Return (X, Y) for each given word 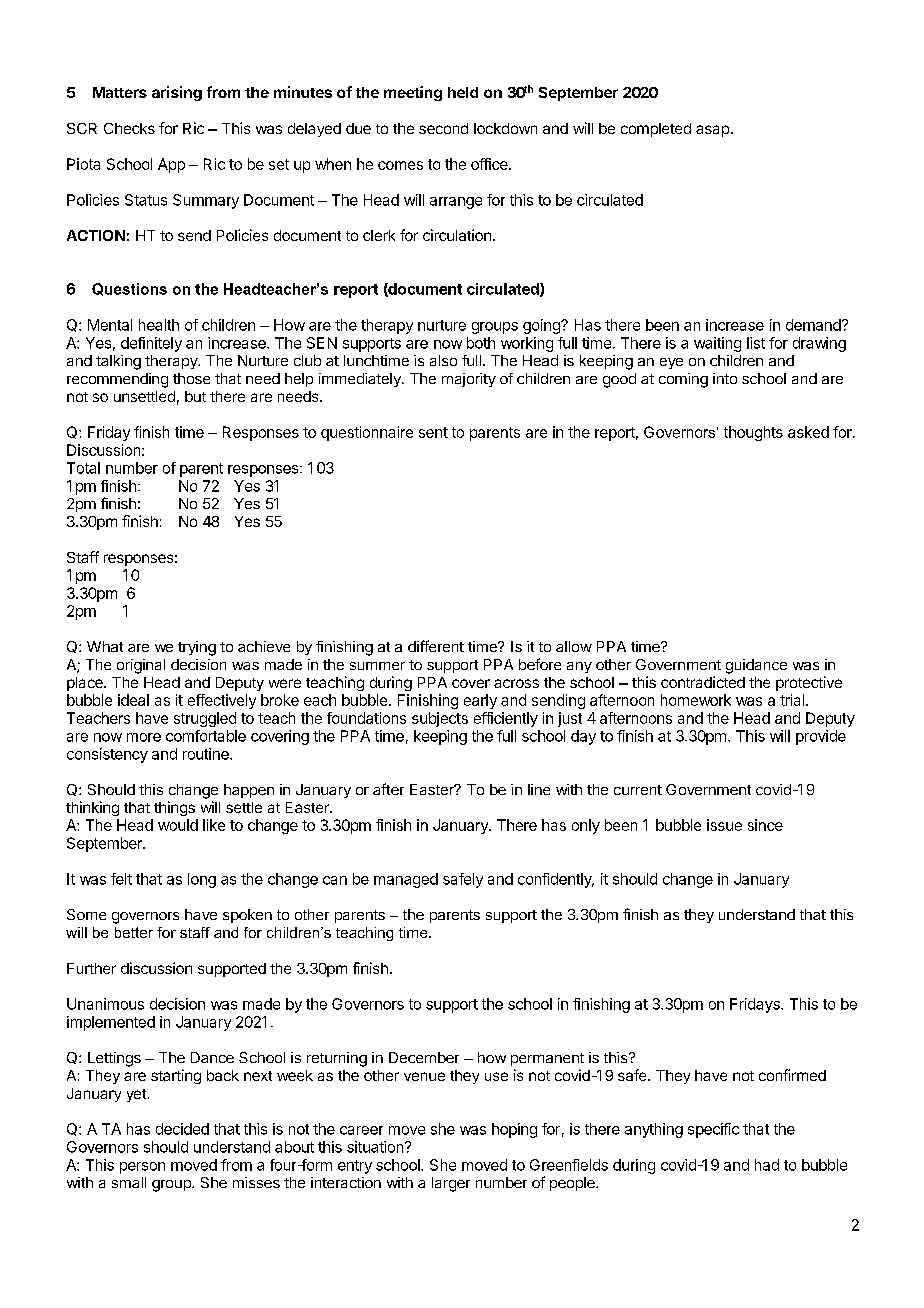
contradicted (703, 682)
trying (197, 648)
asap (712, 131)
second (443, 128)
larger (451, 1184)
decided (182, 1129)
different (436, 646)
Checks (129, 128)
